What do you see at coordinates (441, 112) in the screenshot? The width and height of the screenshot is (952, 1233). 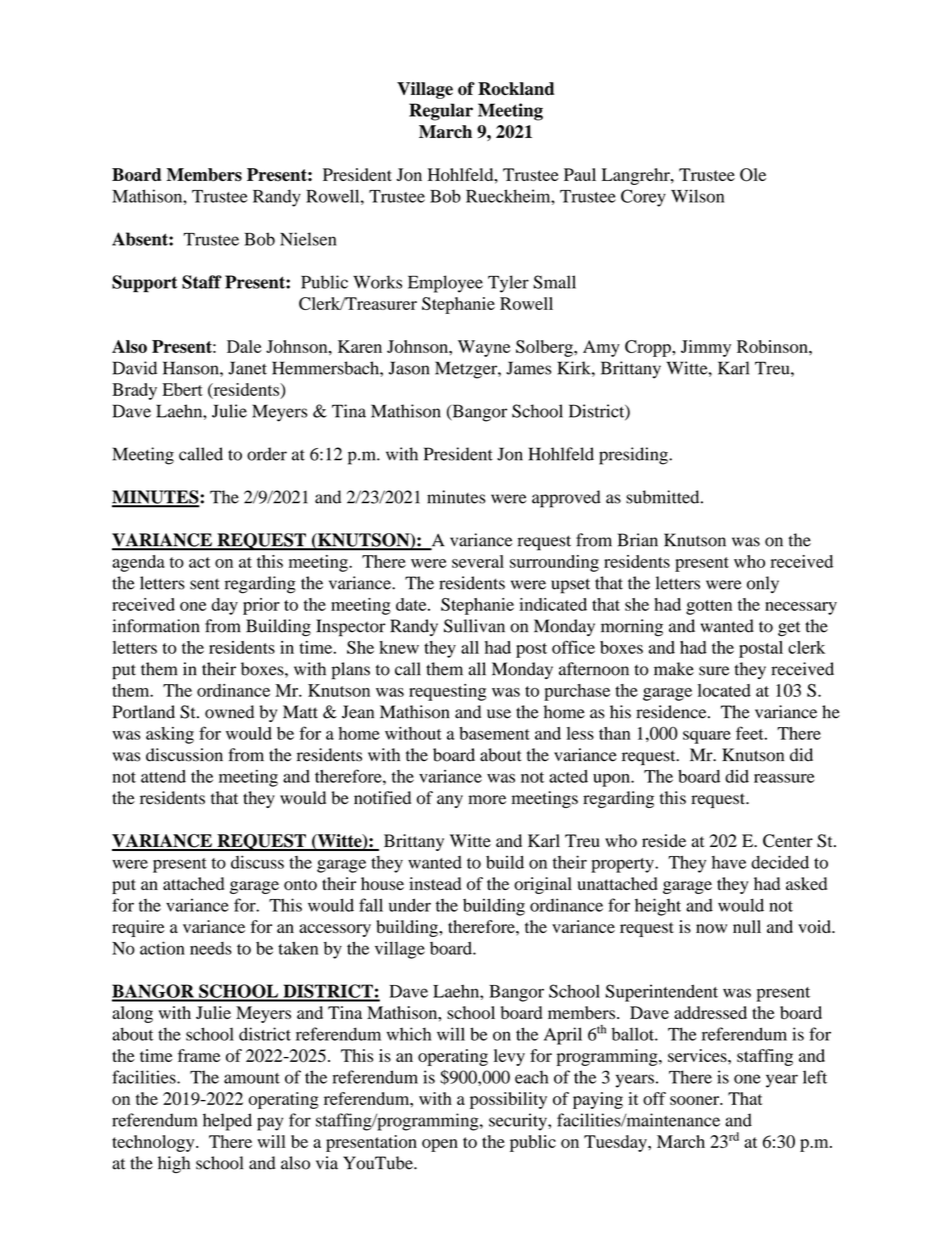 I see `Regular` at bounding box center [441, 112].
